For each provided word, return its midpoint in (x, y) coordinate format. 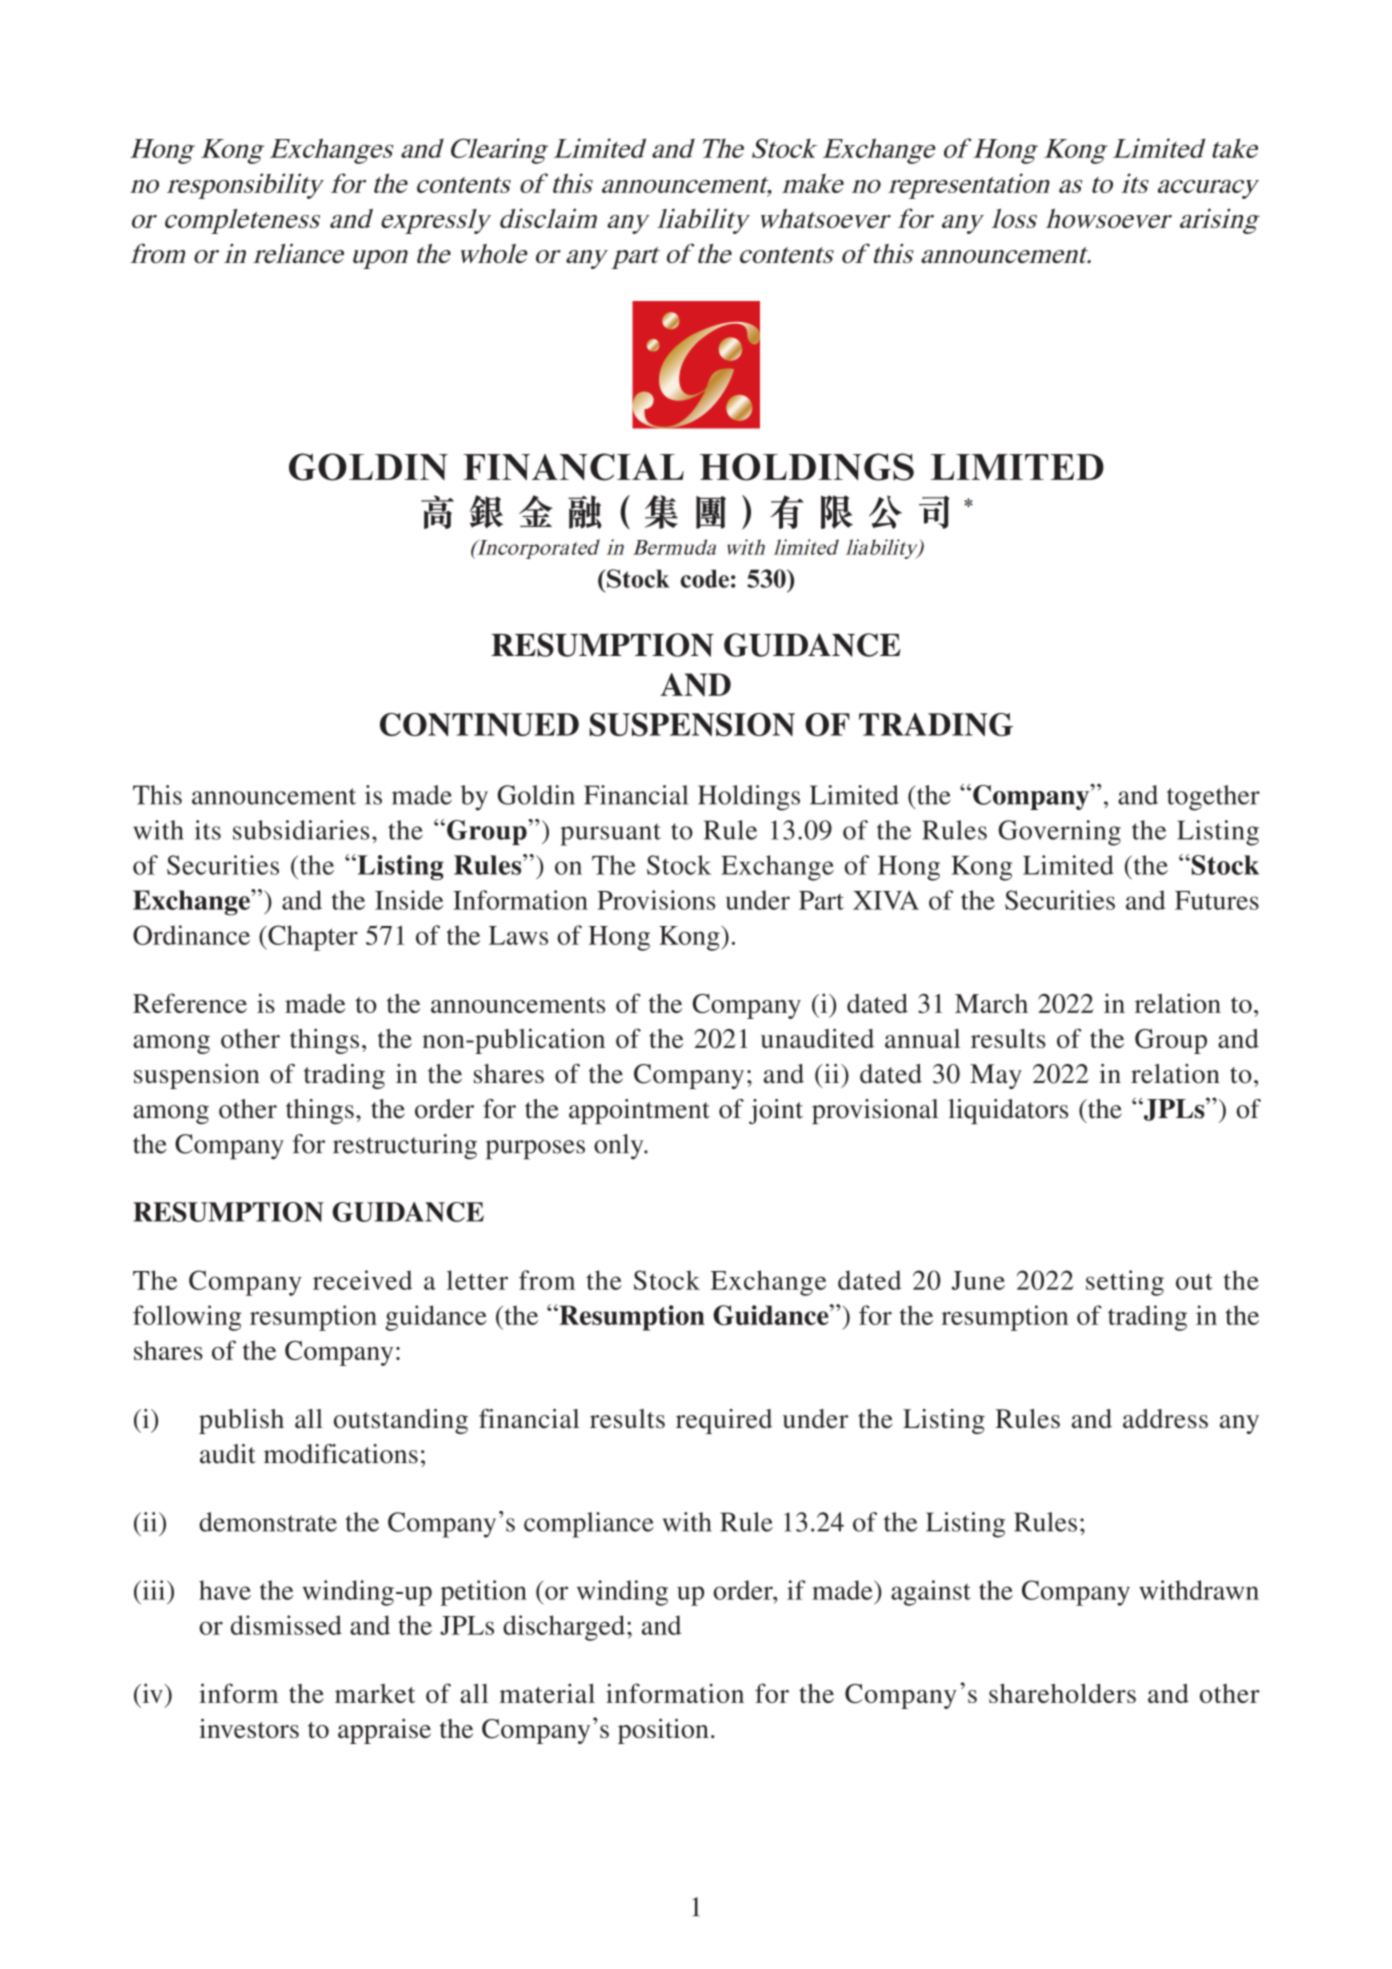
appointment (639, 1111)
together (1213, 798)
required (724, 1421)
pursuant (610, 834)
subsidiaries (301, 830)
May (996, 1076)
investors (249, 1728)
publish (241, 1421)
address (1165, 1419)
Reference (190, 1003)
